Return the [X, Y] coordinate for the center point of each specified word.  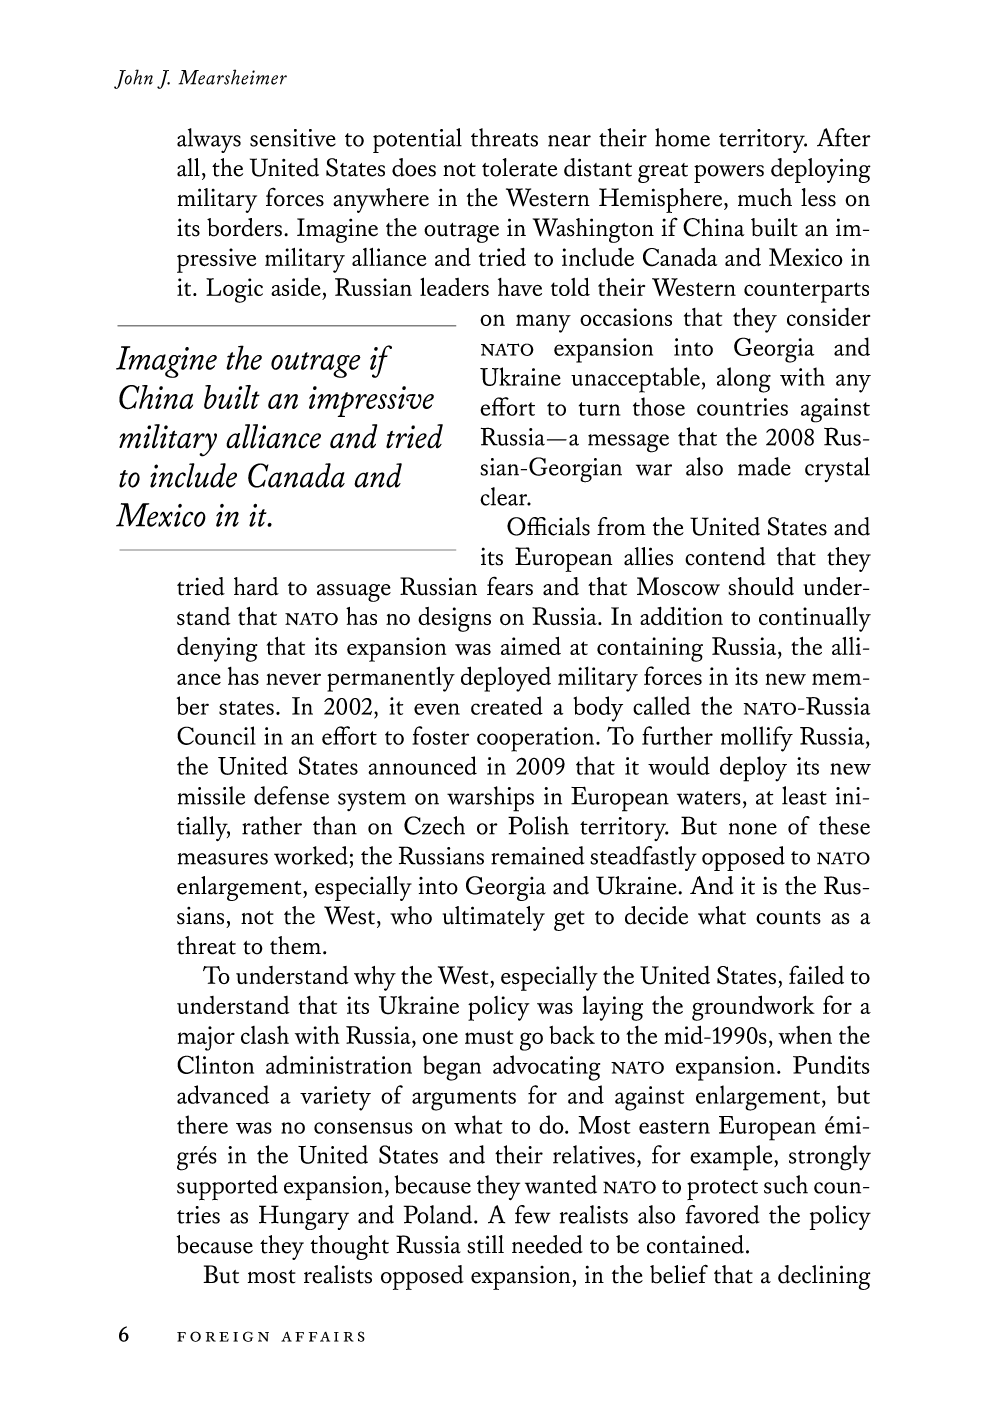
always [209, 140]
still [485, 1244]
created [507, 705]
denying [217, 649]
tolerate [519, 167]
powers [729, 174]
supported [227, 1187]
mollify [757, 739]
